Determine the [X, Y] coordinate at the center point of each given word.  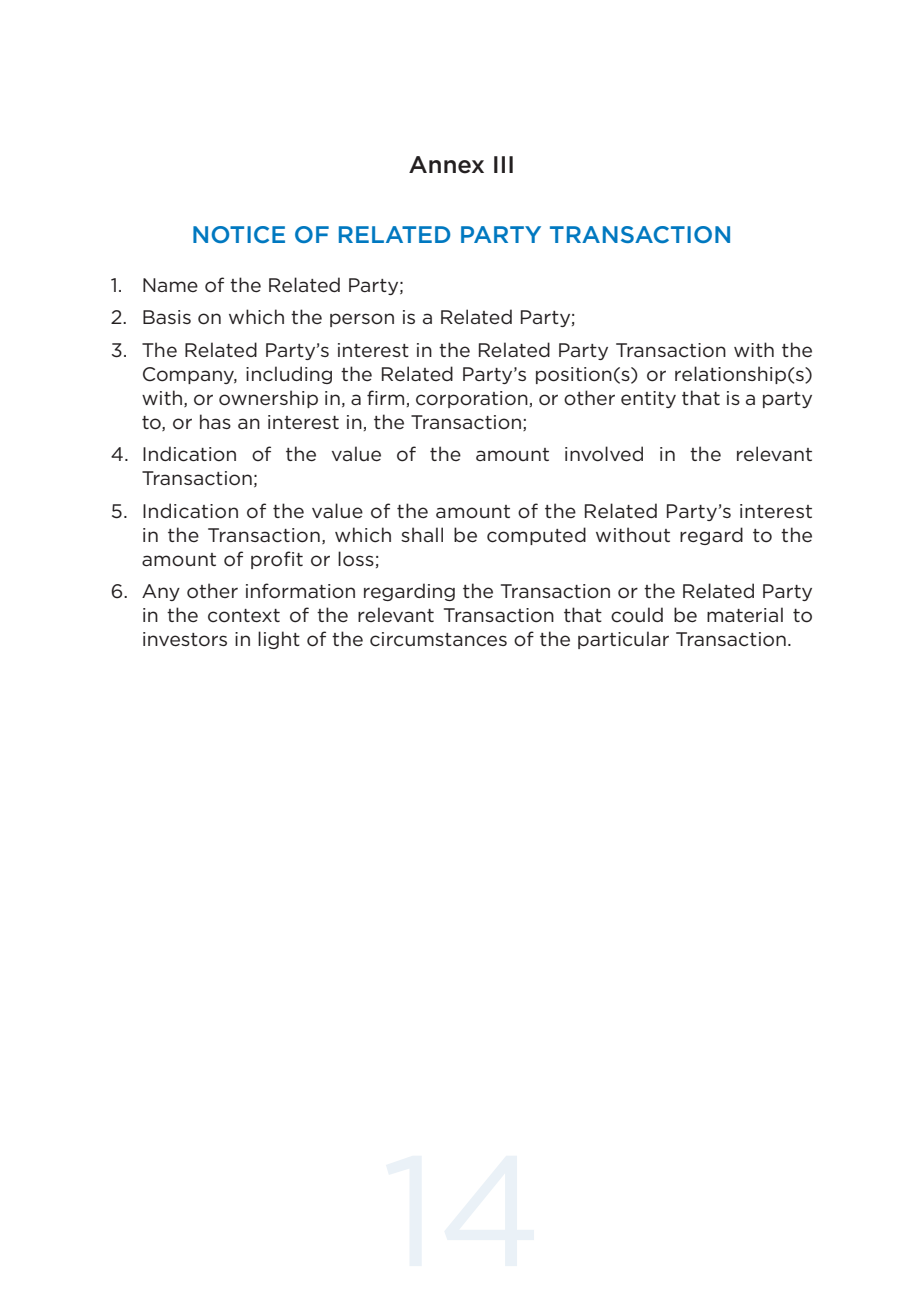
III [503, 164]
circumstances [438, 639]
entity [648, 399]
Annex [446, 165]
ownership [268, 399]
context [244, 616]
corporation [472, 399]
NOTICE [239, 234]
